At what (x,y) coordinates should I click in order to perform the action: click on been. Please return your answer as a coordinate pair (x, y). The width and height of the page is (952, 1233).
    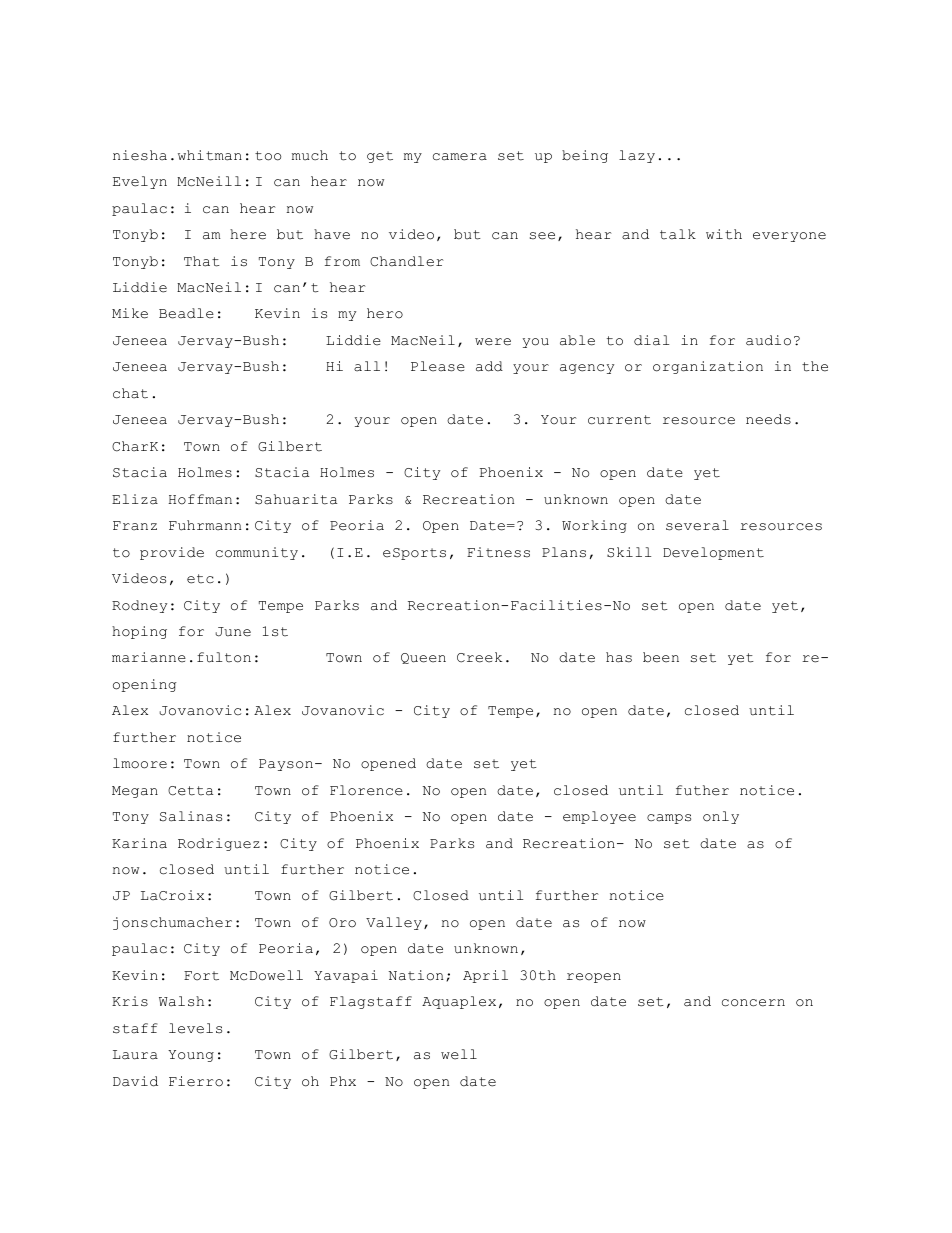
    Looking at the image, I should click on (661, 657).
